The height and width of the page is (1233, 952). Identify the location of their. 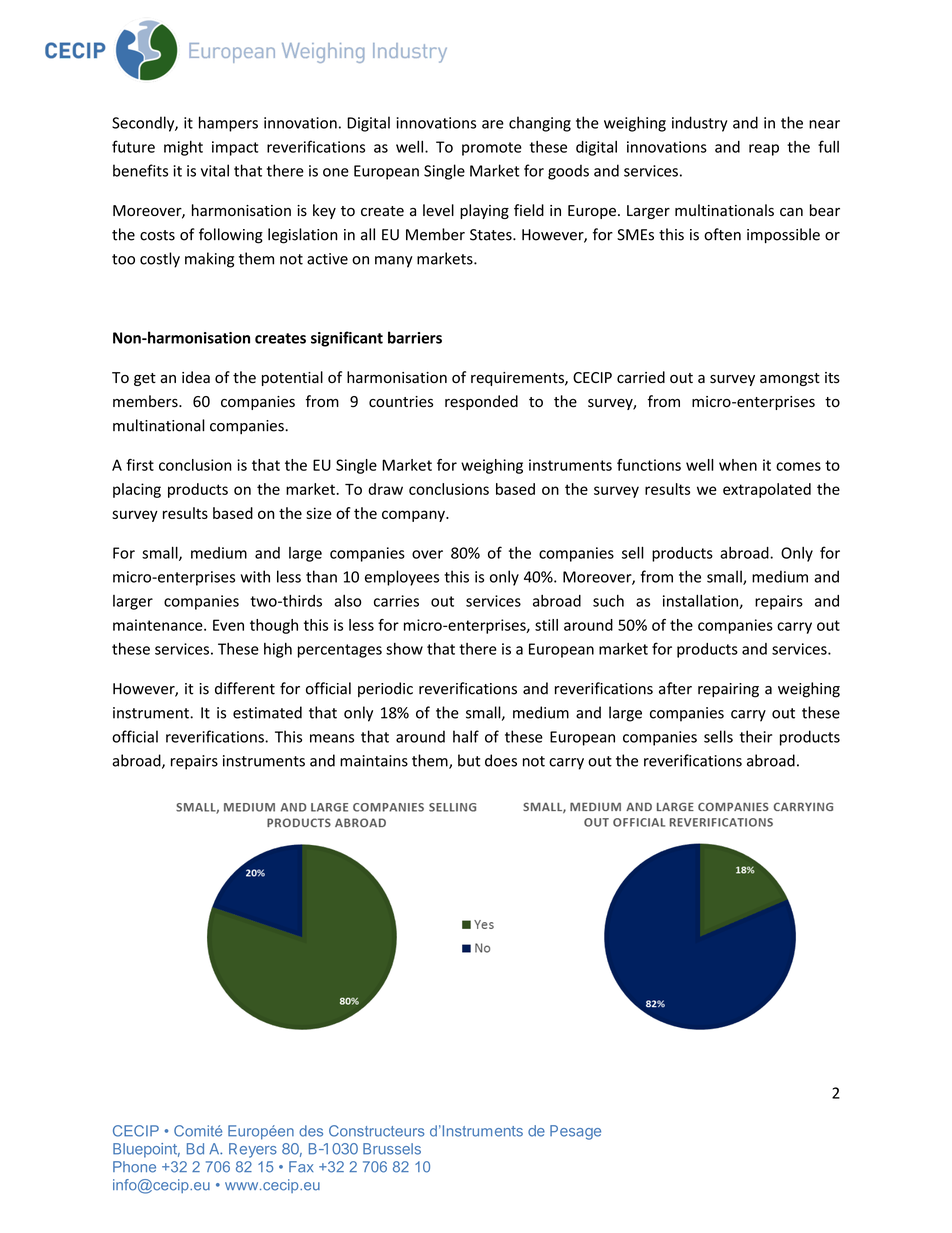
(756, 736).
